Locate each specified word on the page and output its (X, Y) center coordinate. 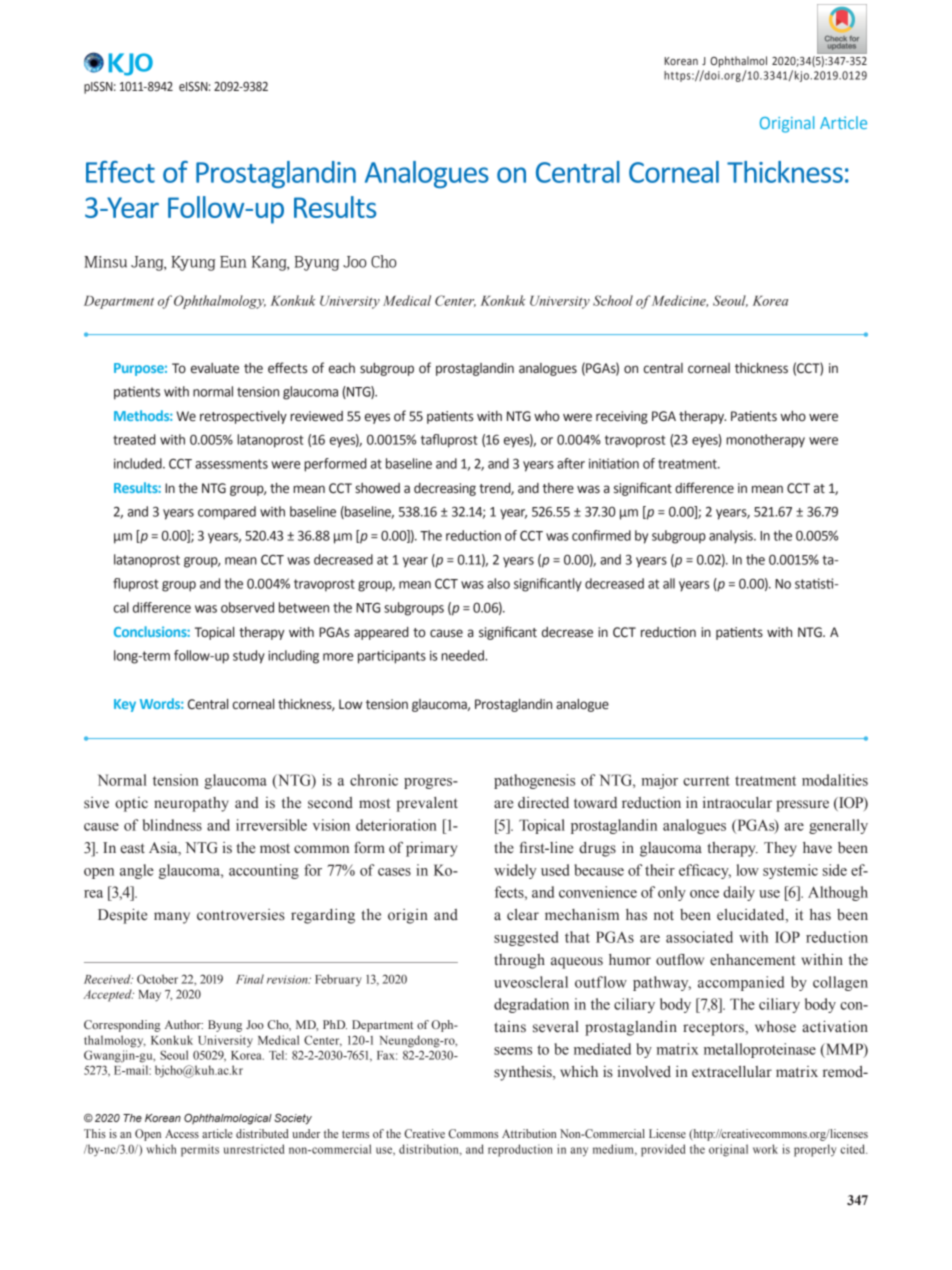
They (780, 849)
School (613, 300)
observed (247, 607)
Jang (148, 263)
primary (431, 849)
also (498, 583)
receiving (622, 417)
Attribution (529, 1133)
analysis (732, 537)
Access (182, 1133)
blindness (172, 825)
